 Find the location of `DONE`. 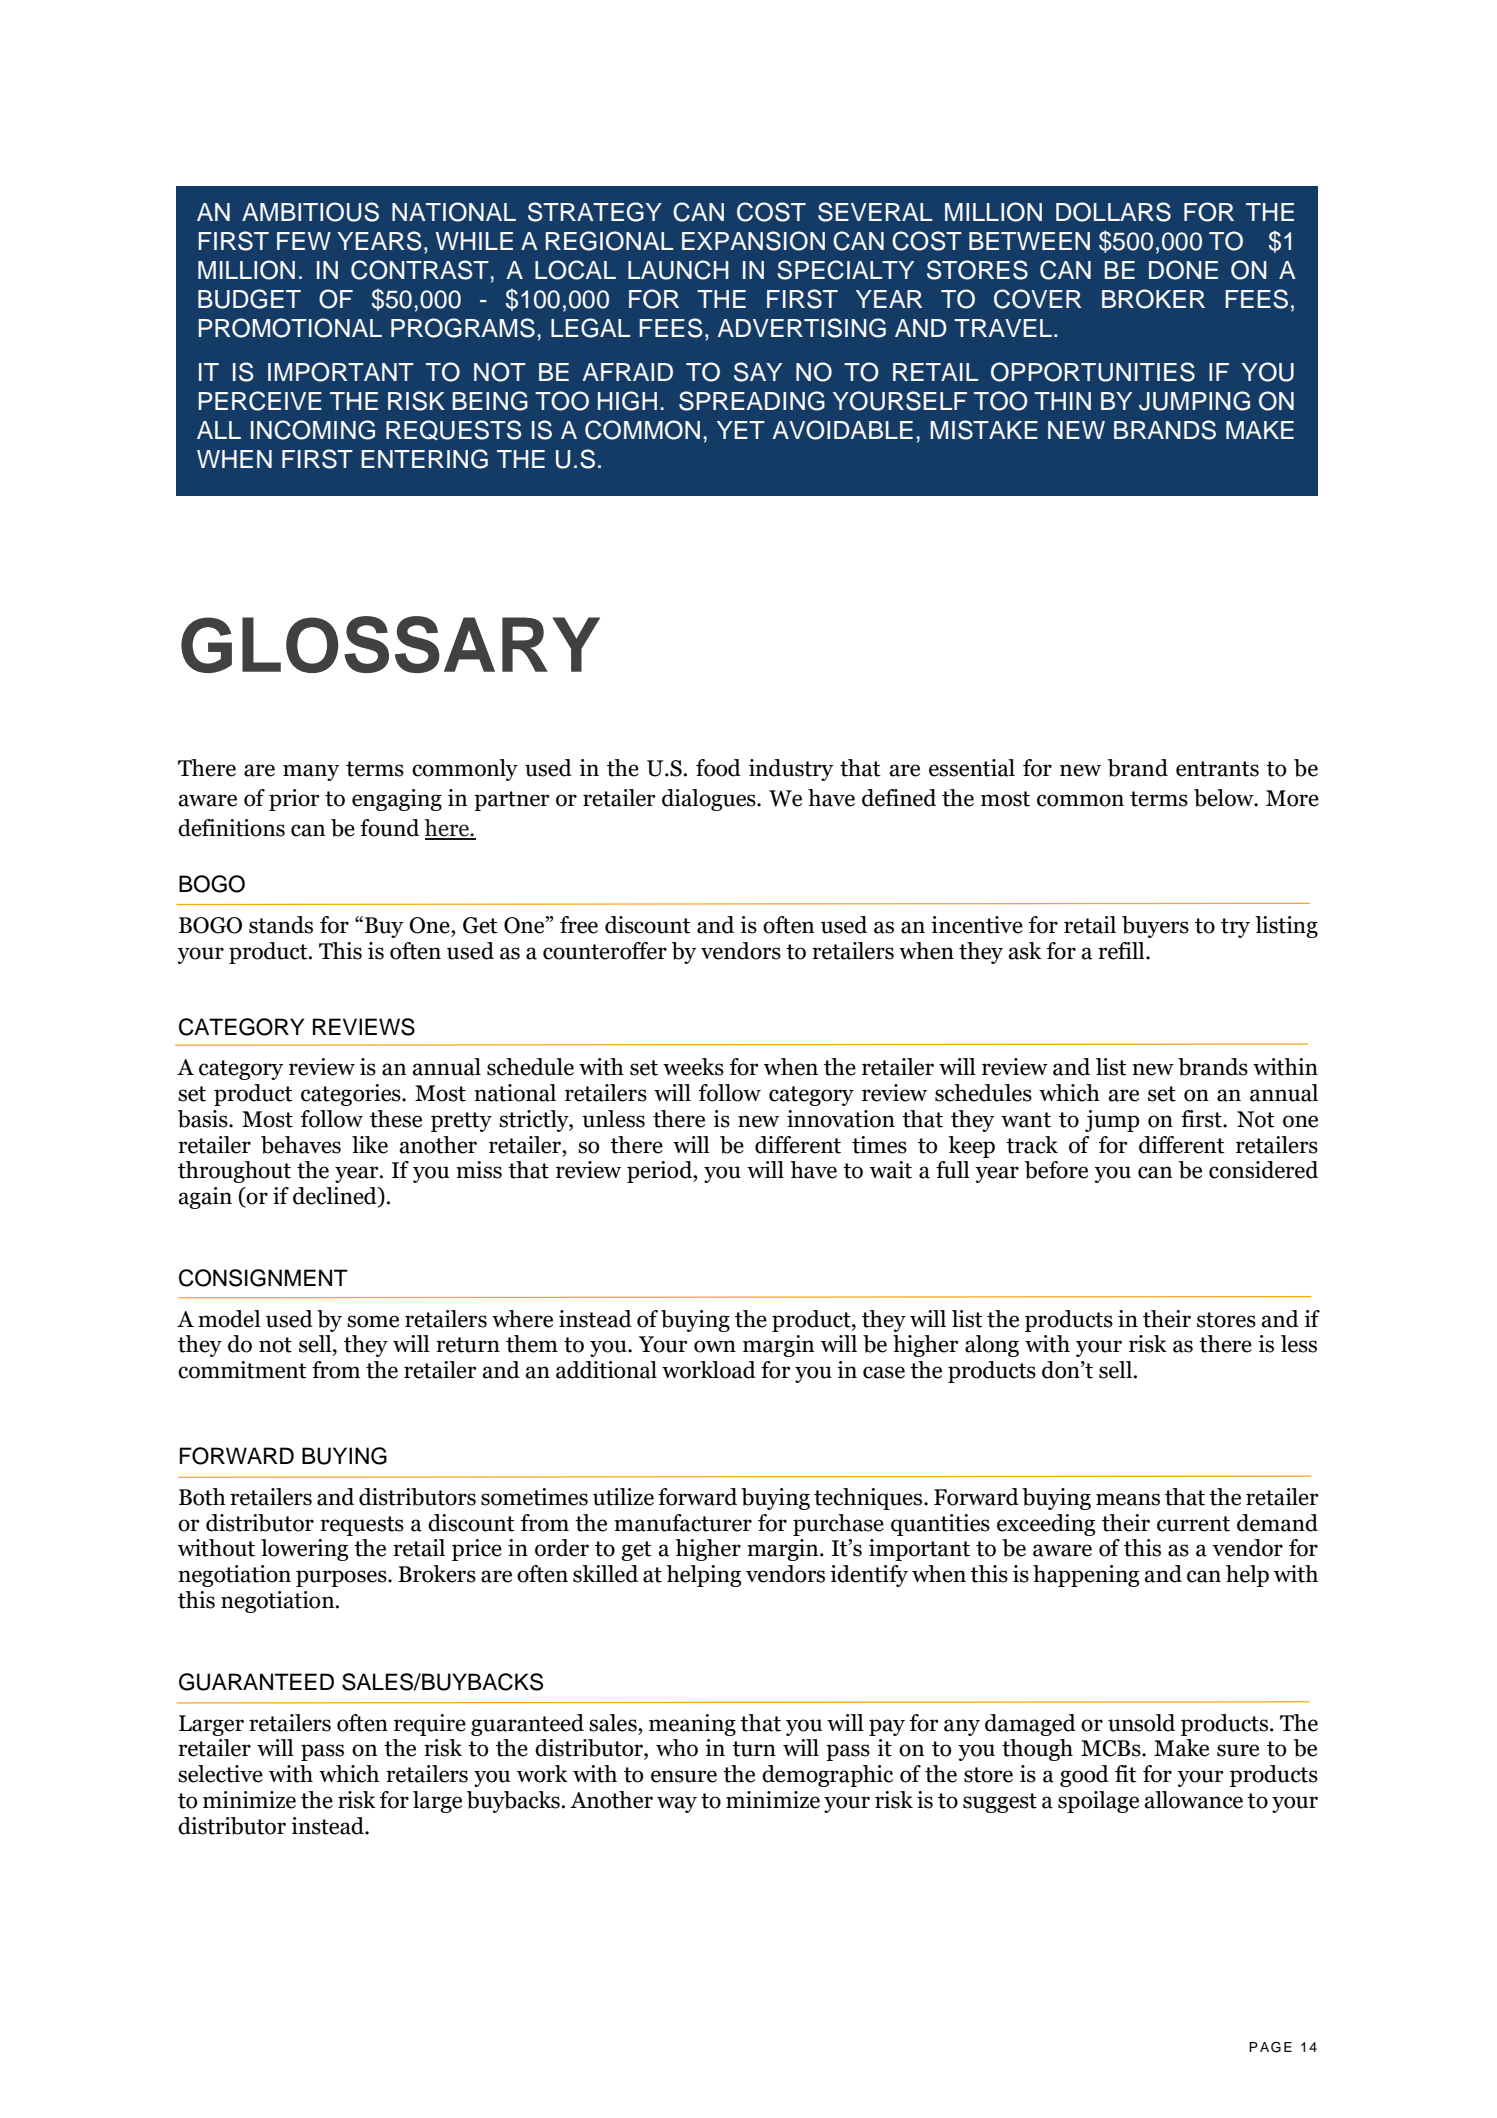

DONE is located at coordinates (1183, 270).
